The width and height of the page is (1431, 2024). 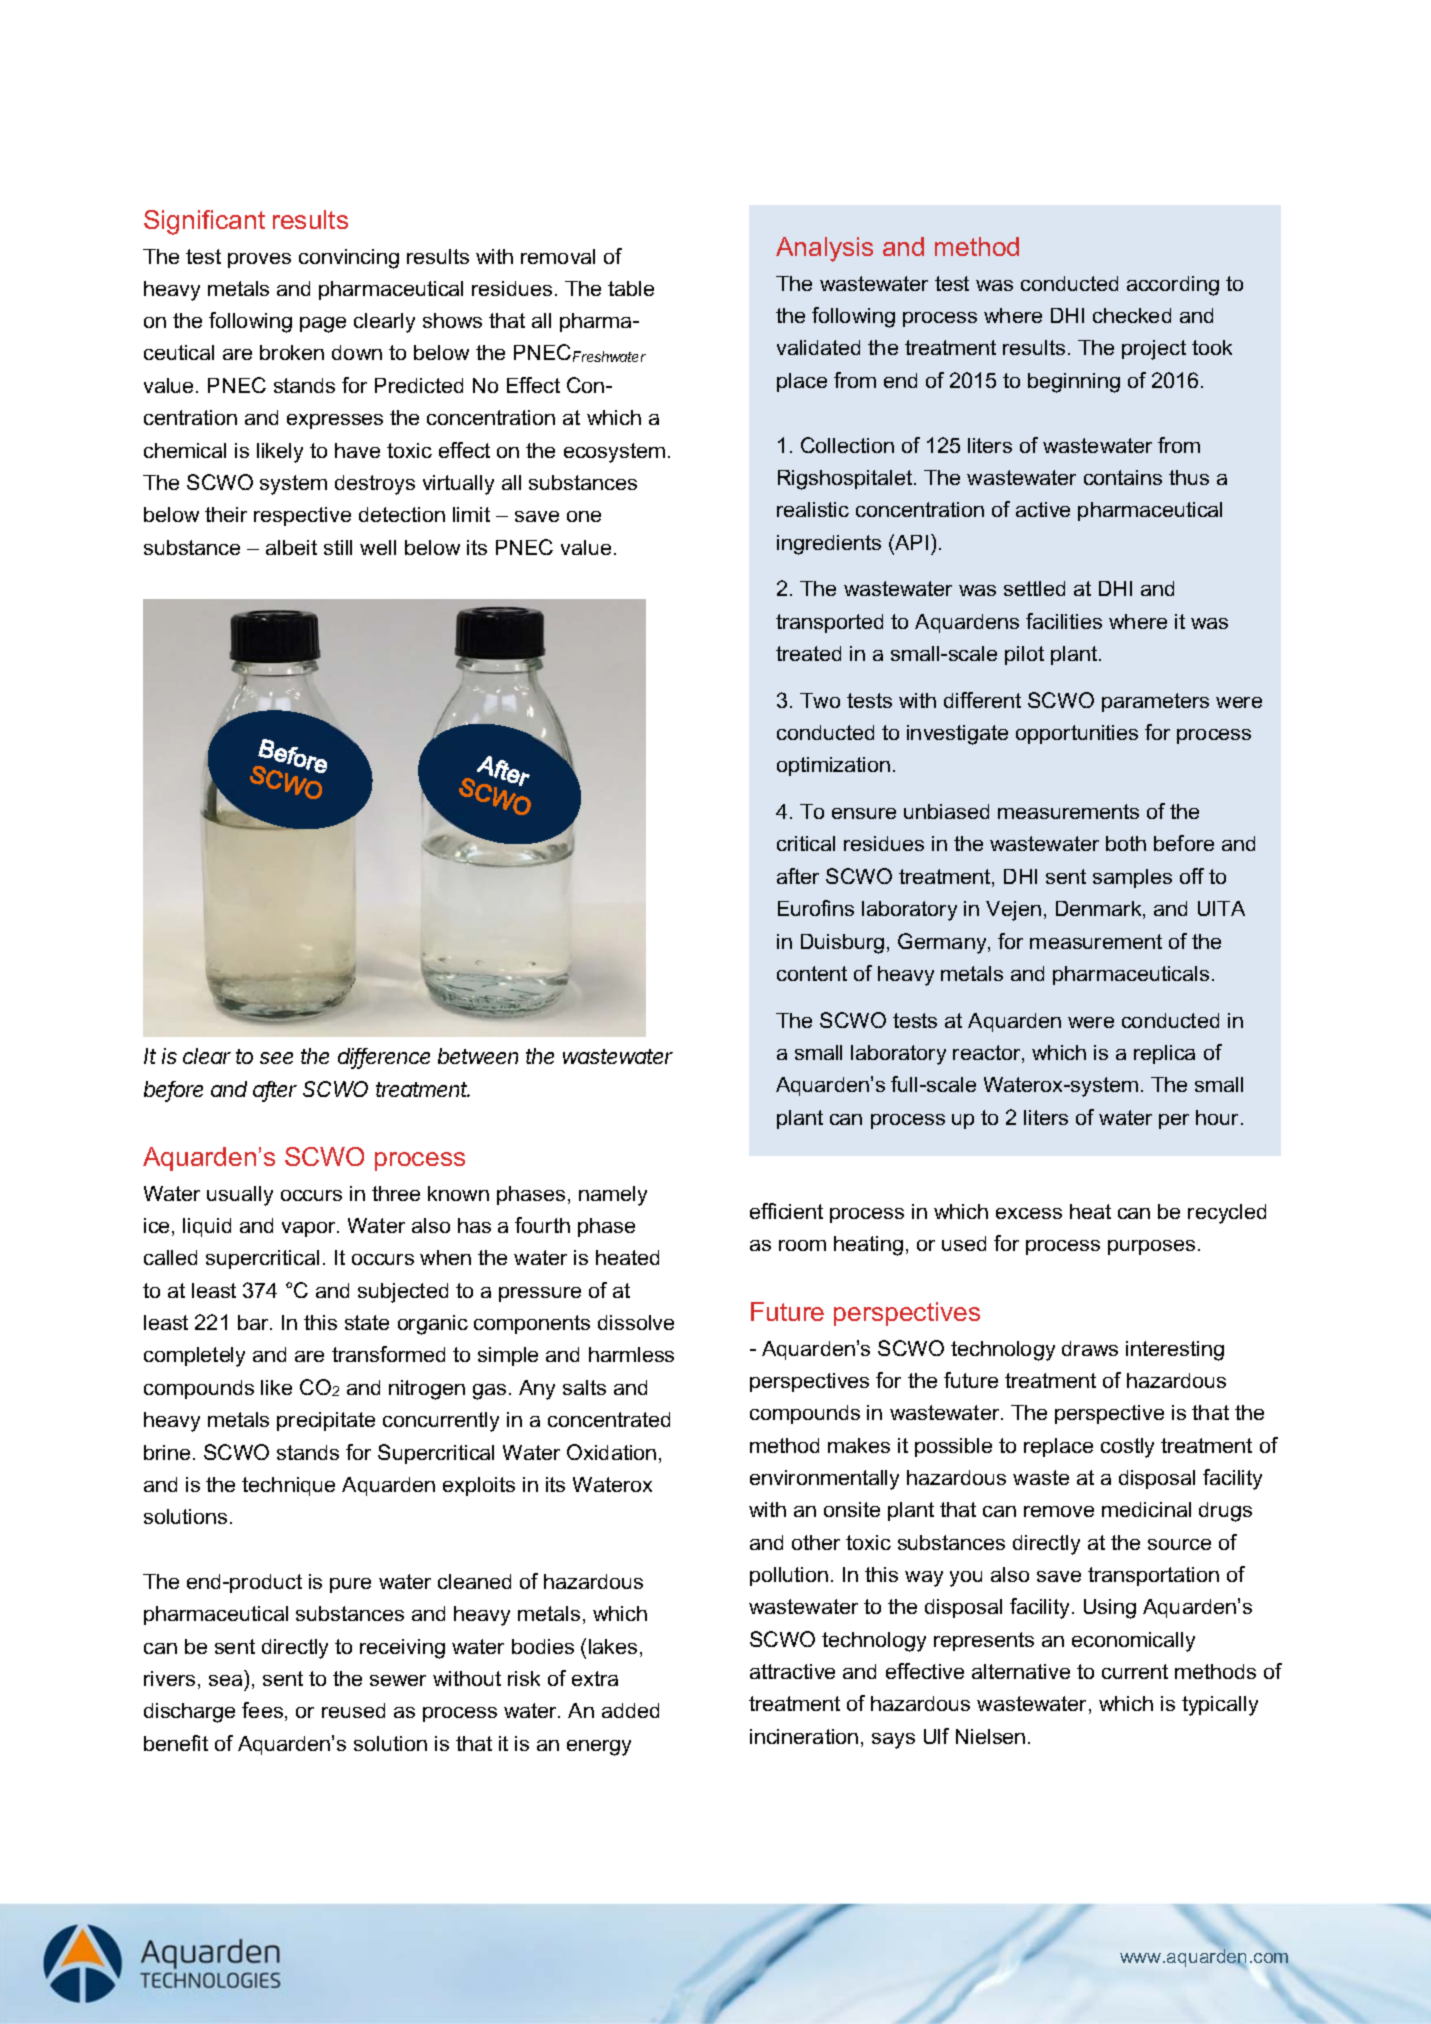 I want to click on table, so click(x=631, y=288).
